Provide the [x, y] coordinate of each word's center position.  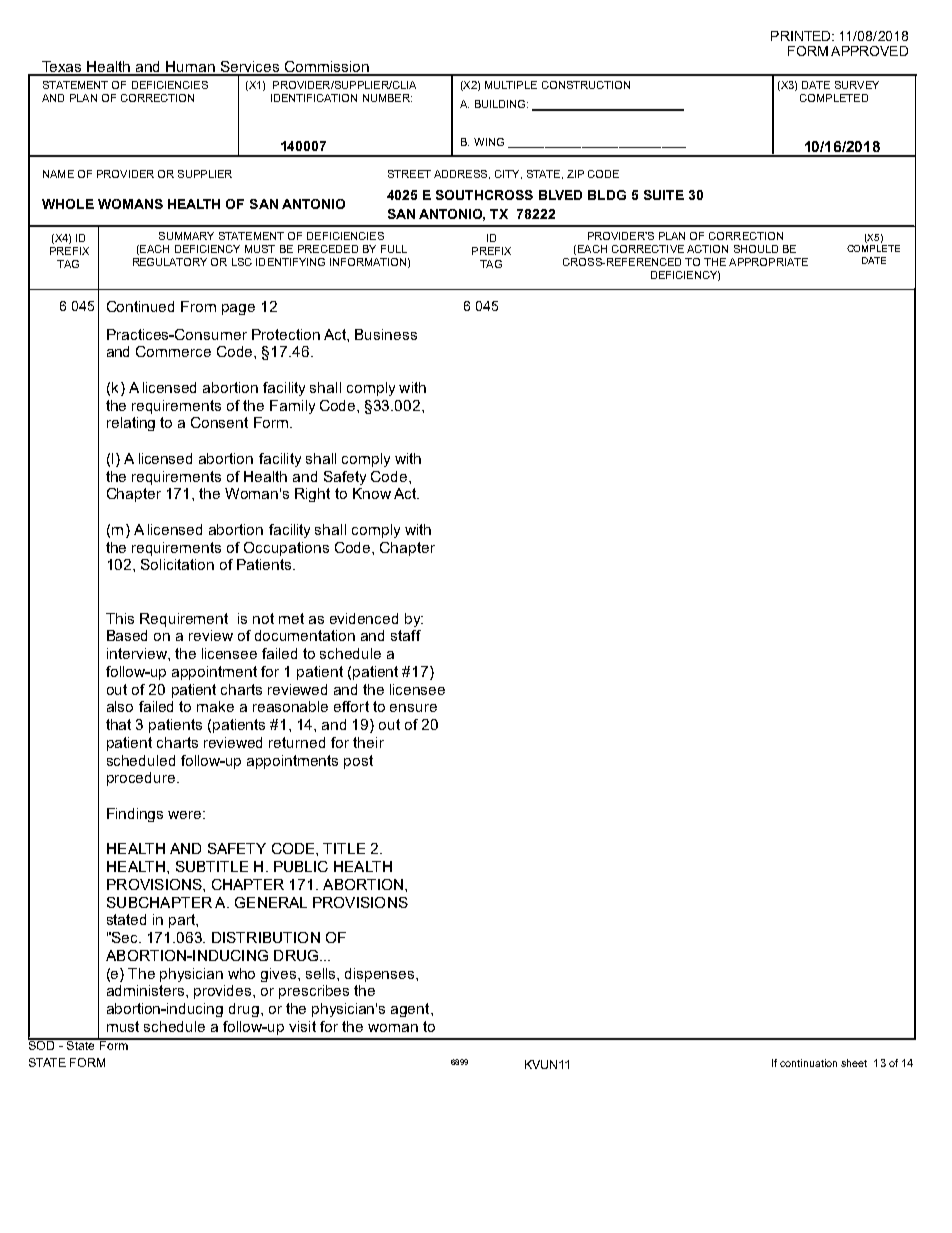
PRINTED [802, 36]
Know [372, 493]
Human [191, 68]
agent [411, 1010]
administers [147, 990]
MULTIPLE [511, 85]
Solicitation [177, 564]
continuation [808, 1063]
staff [406, 635]
